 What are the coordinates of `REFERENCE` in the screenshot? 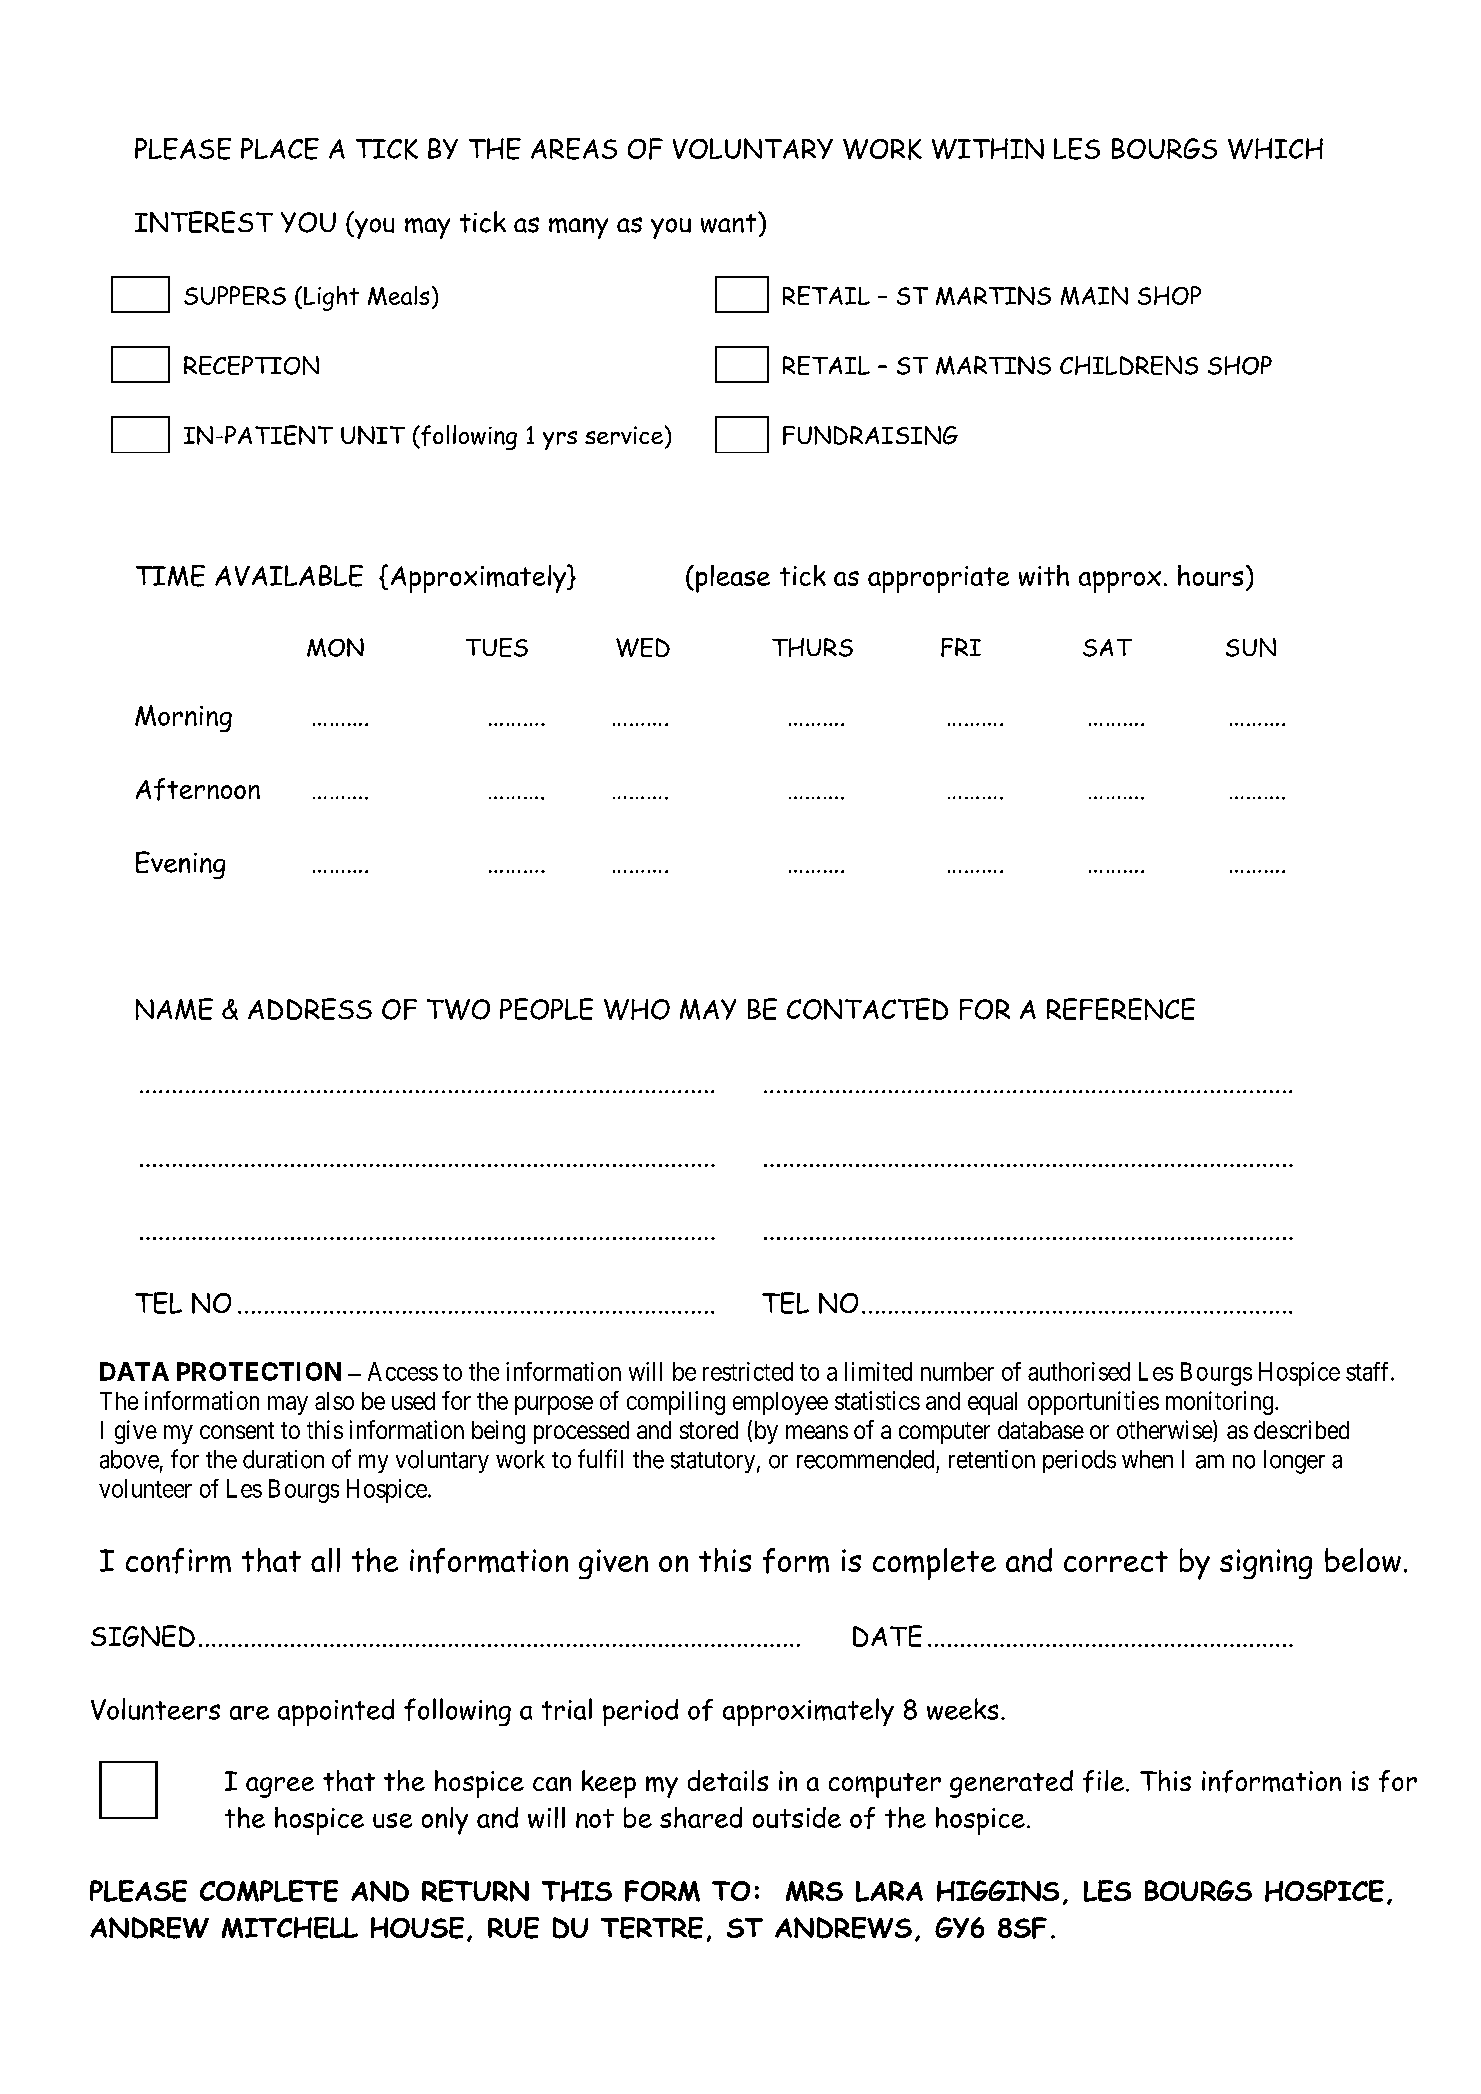 It's located at (1121, 1009).
